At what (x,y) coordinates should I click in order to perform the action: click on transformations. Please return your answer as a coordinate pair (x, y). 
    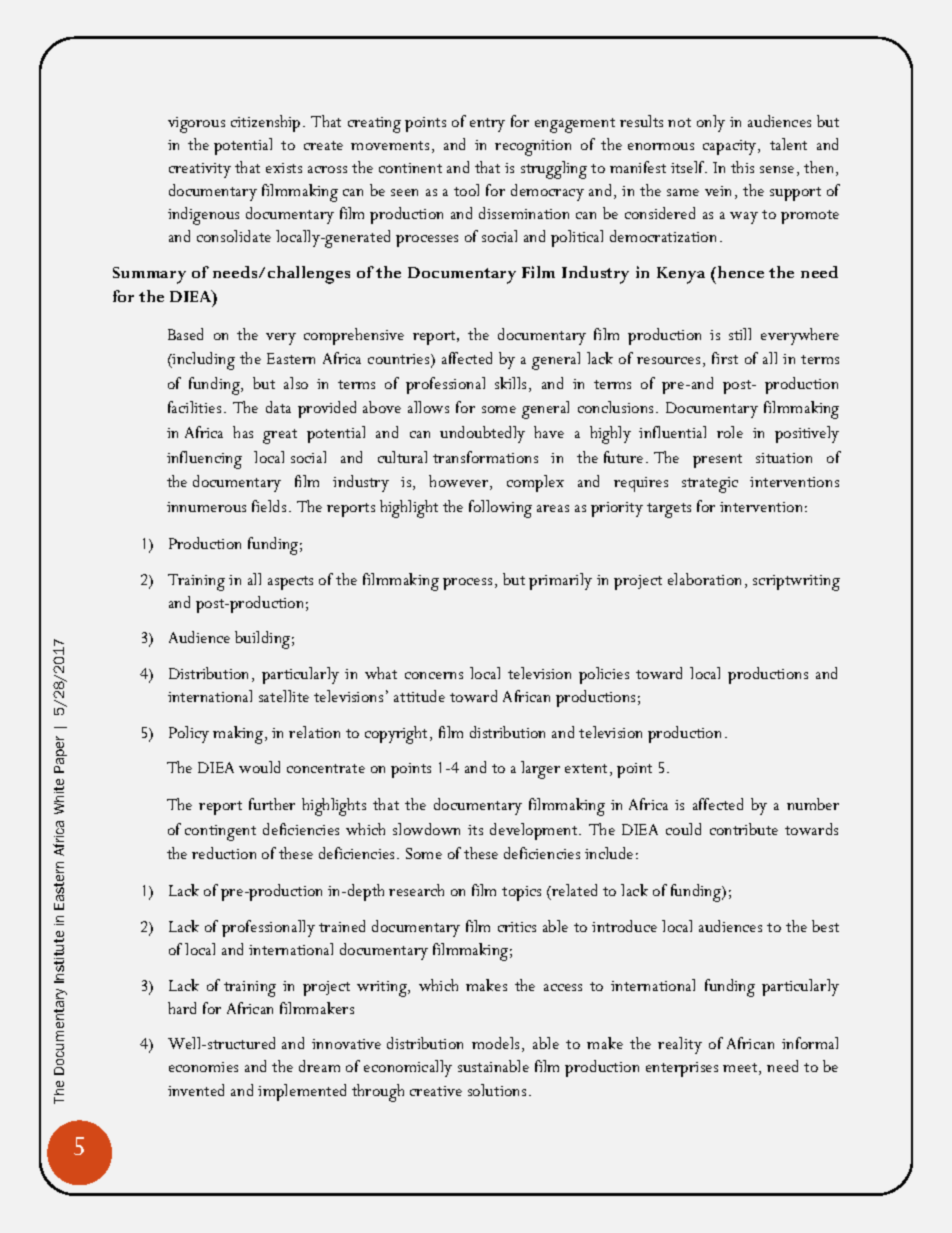
    Looking at the image, I should click on (485, 457).
